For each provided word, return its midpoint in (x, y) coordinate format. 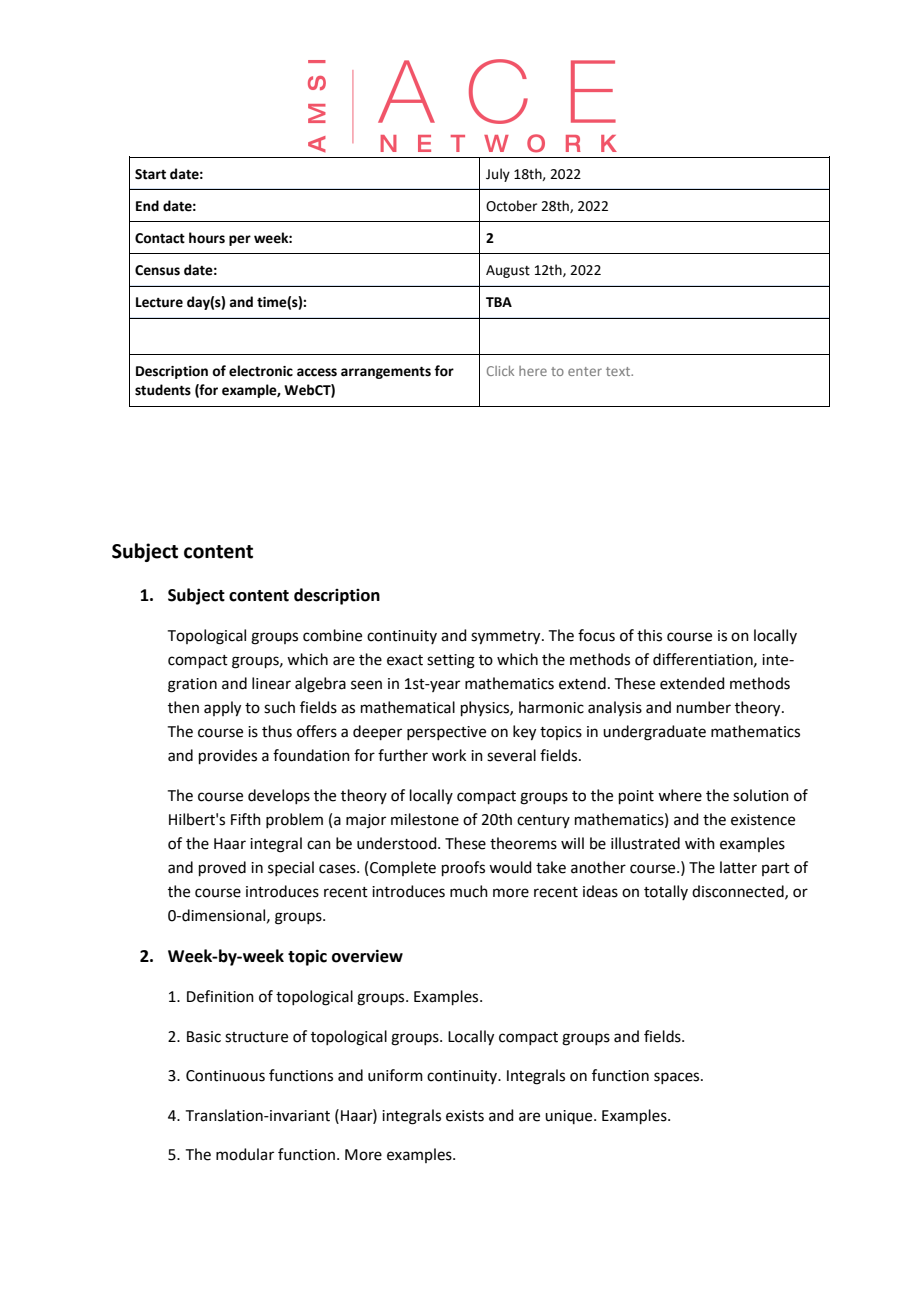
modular (245, 1154)
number (704, 707)
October (511, 206)
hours (207, 238)
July (498, 175)
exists (465, 1116)
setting (451, 661)
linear (271, 683)
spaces (678, 1078)
